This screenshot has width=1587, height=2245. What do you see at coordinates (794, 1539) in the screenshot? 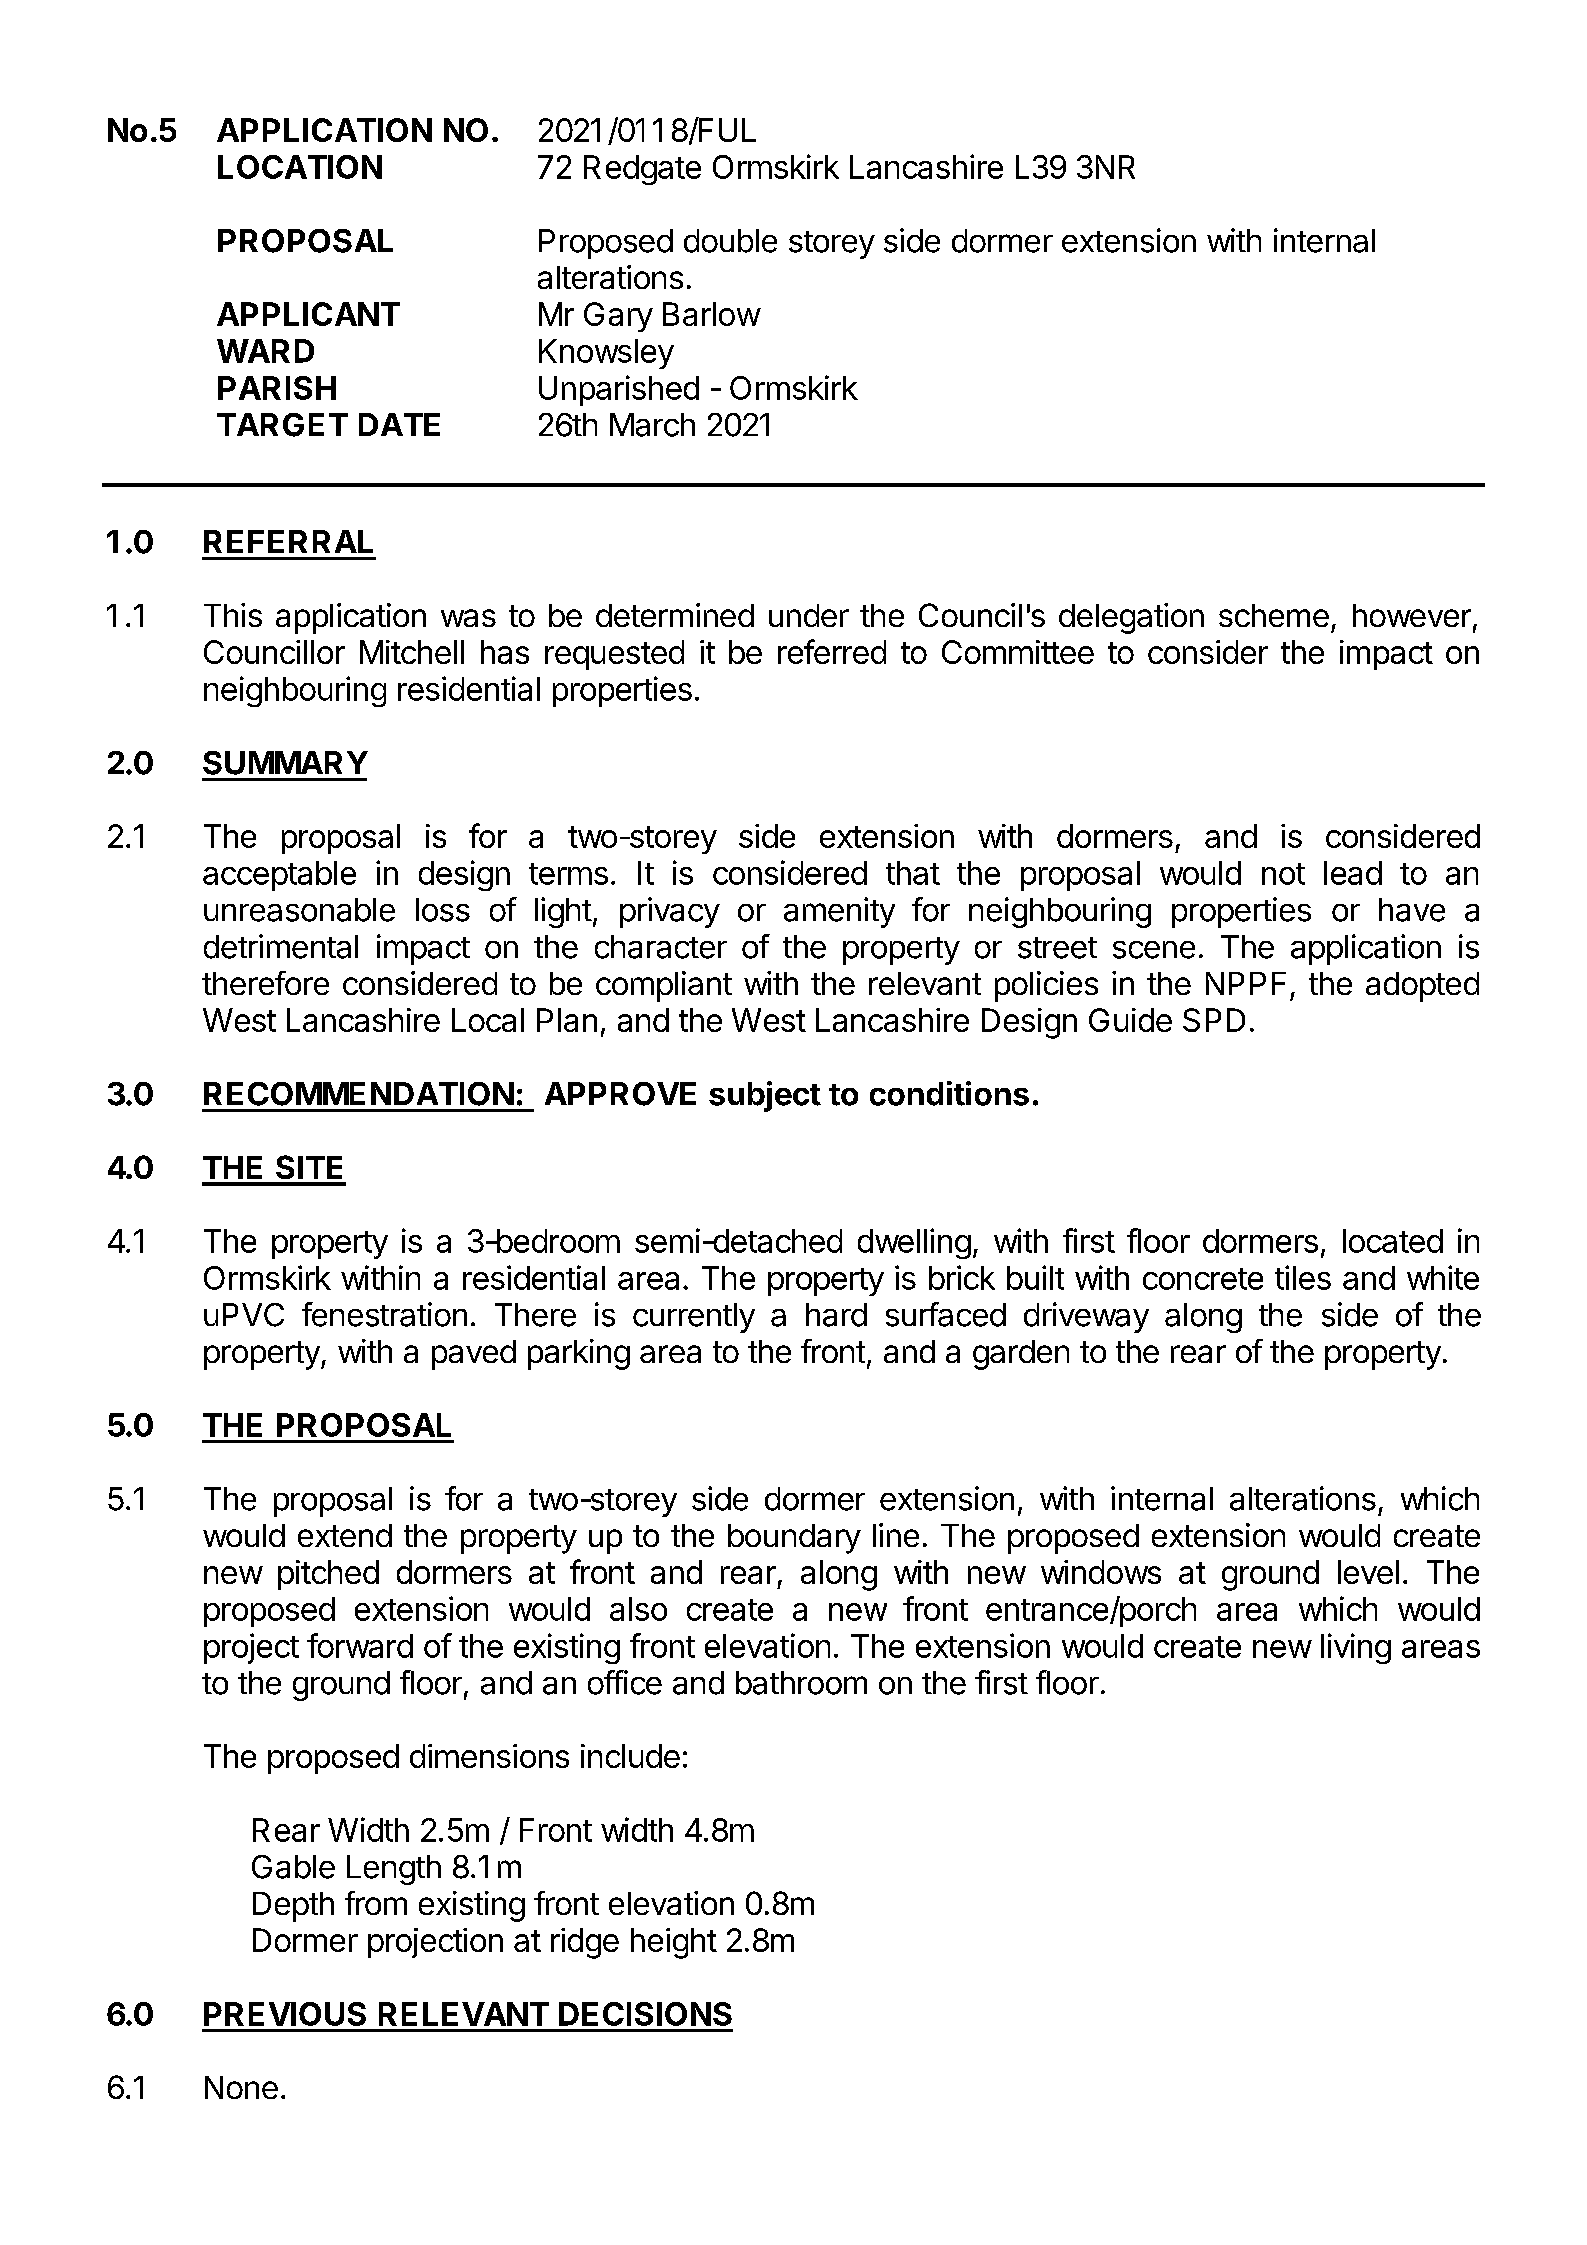
I see `boundary` at bounding box center [794, 1539].
